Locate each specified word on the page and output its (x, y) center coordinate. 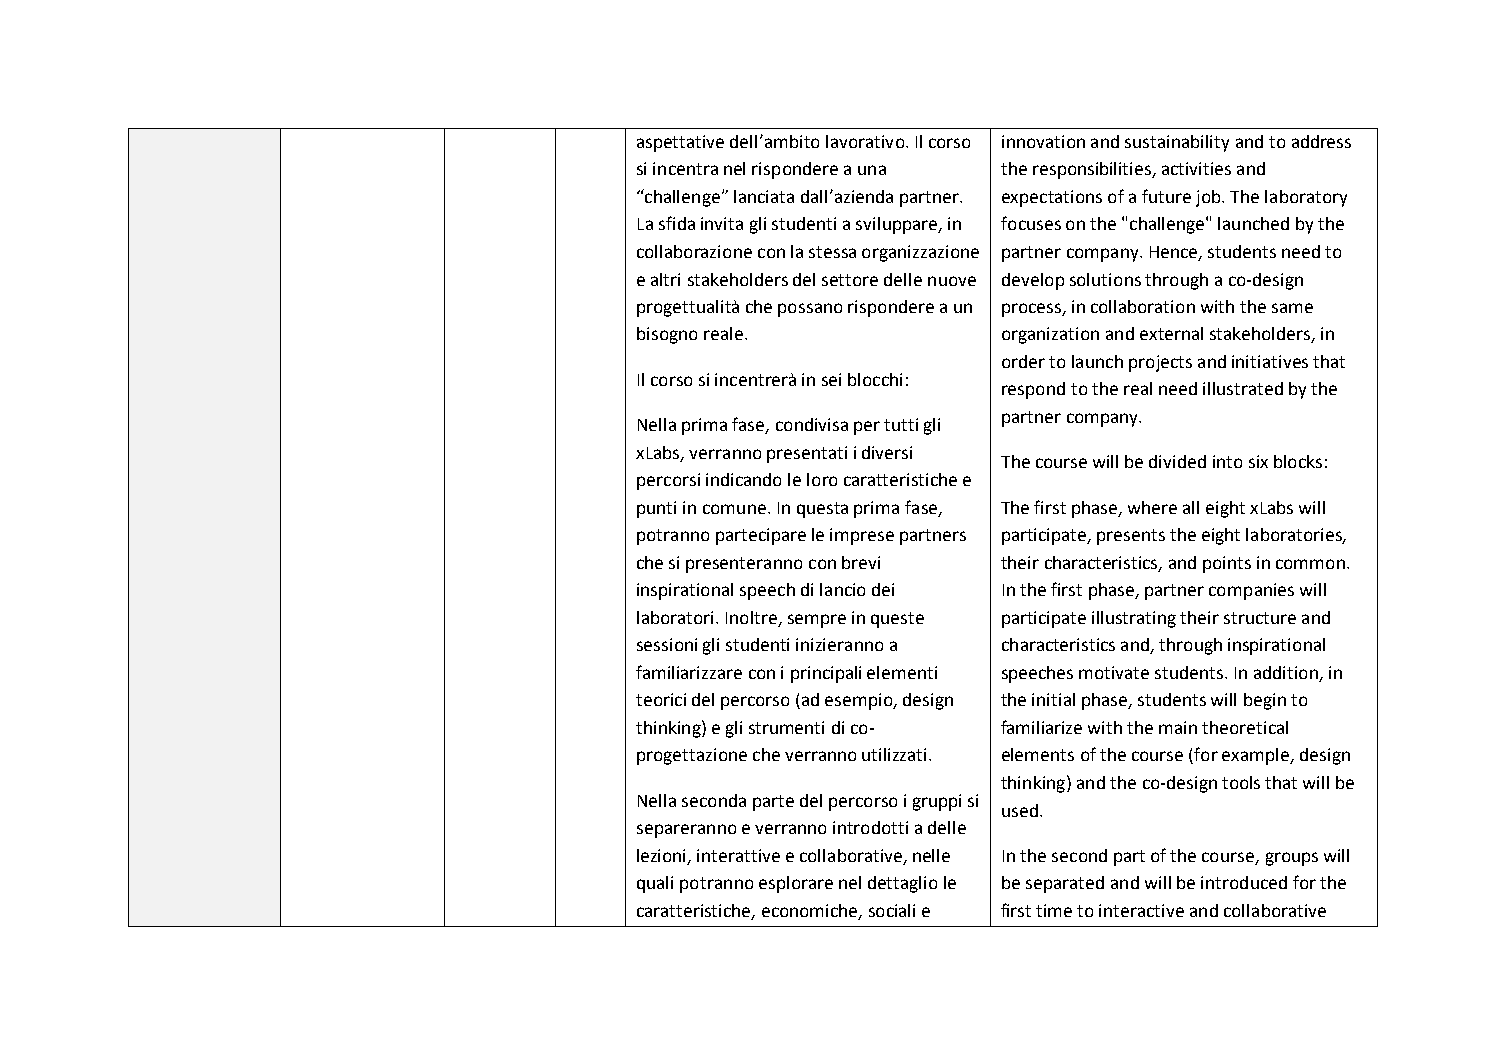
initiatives (1270, 361)
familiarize (1041, 727)
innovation (1043, 141)
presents (1131, 537)
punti (656, 509)
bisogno (667, 335)
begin (1265, 701)
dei (883, 589)
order (1023, 361)
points (1227, 564)
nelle (931, 855)
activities (1196, 168)
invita (722, 223)
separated (1065, 884)
